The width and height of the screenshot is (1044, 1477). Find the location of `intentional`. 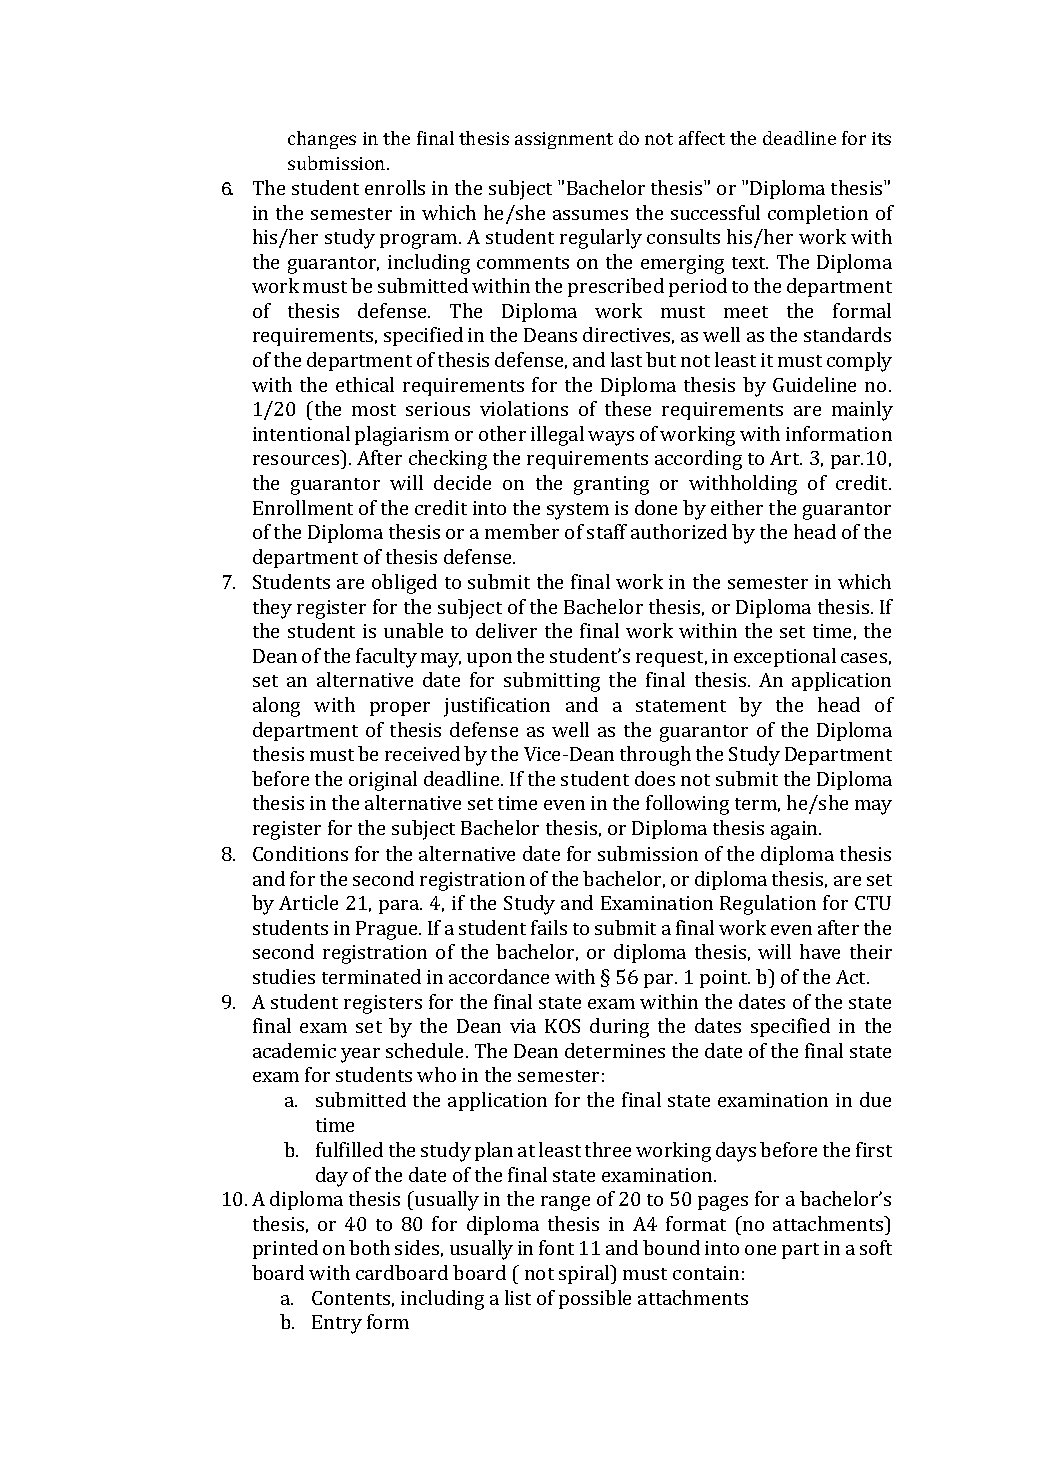

intentional is located at coordinates (301, 433).
